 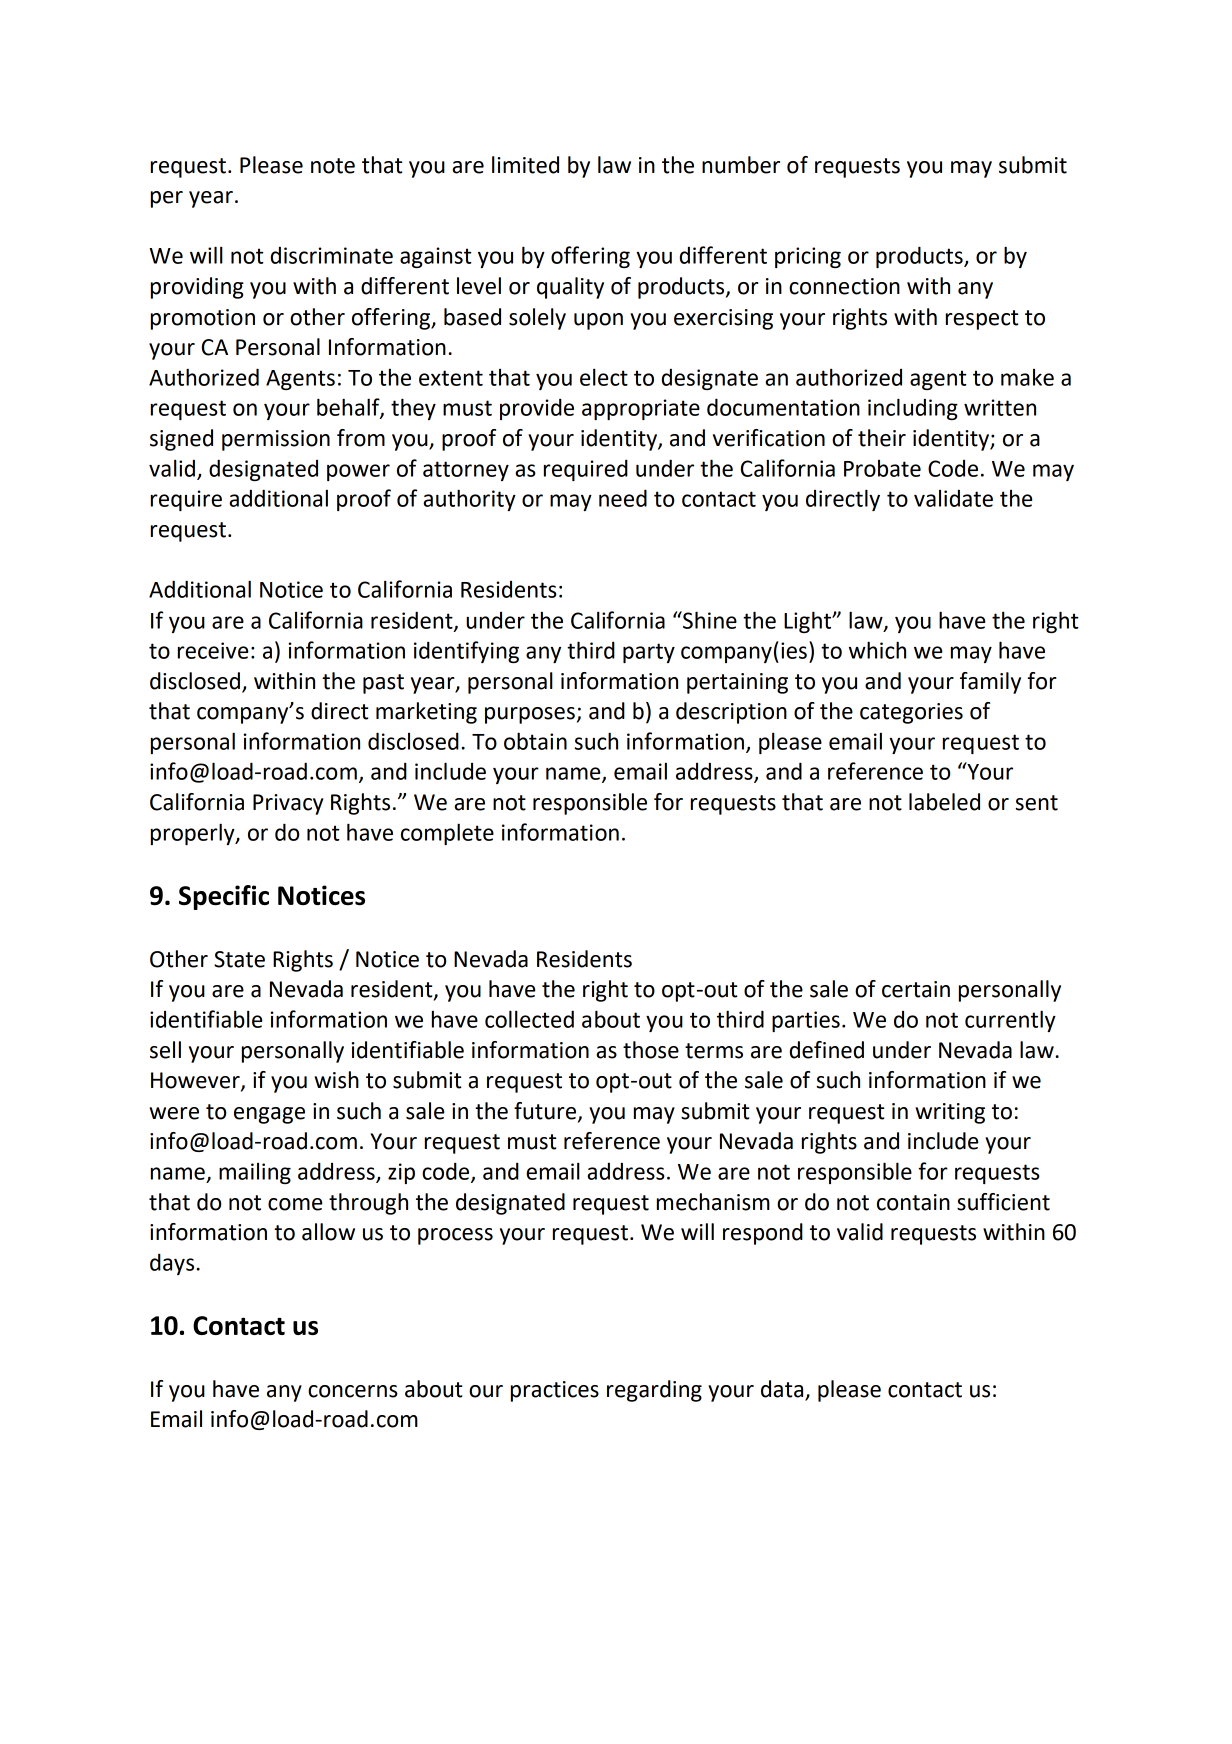 What do you see at coordinates (916, 989) in the document?
I see `certain` at bounding box center [916, 989].
